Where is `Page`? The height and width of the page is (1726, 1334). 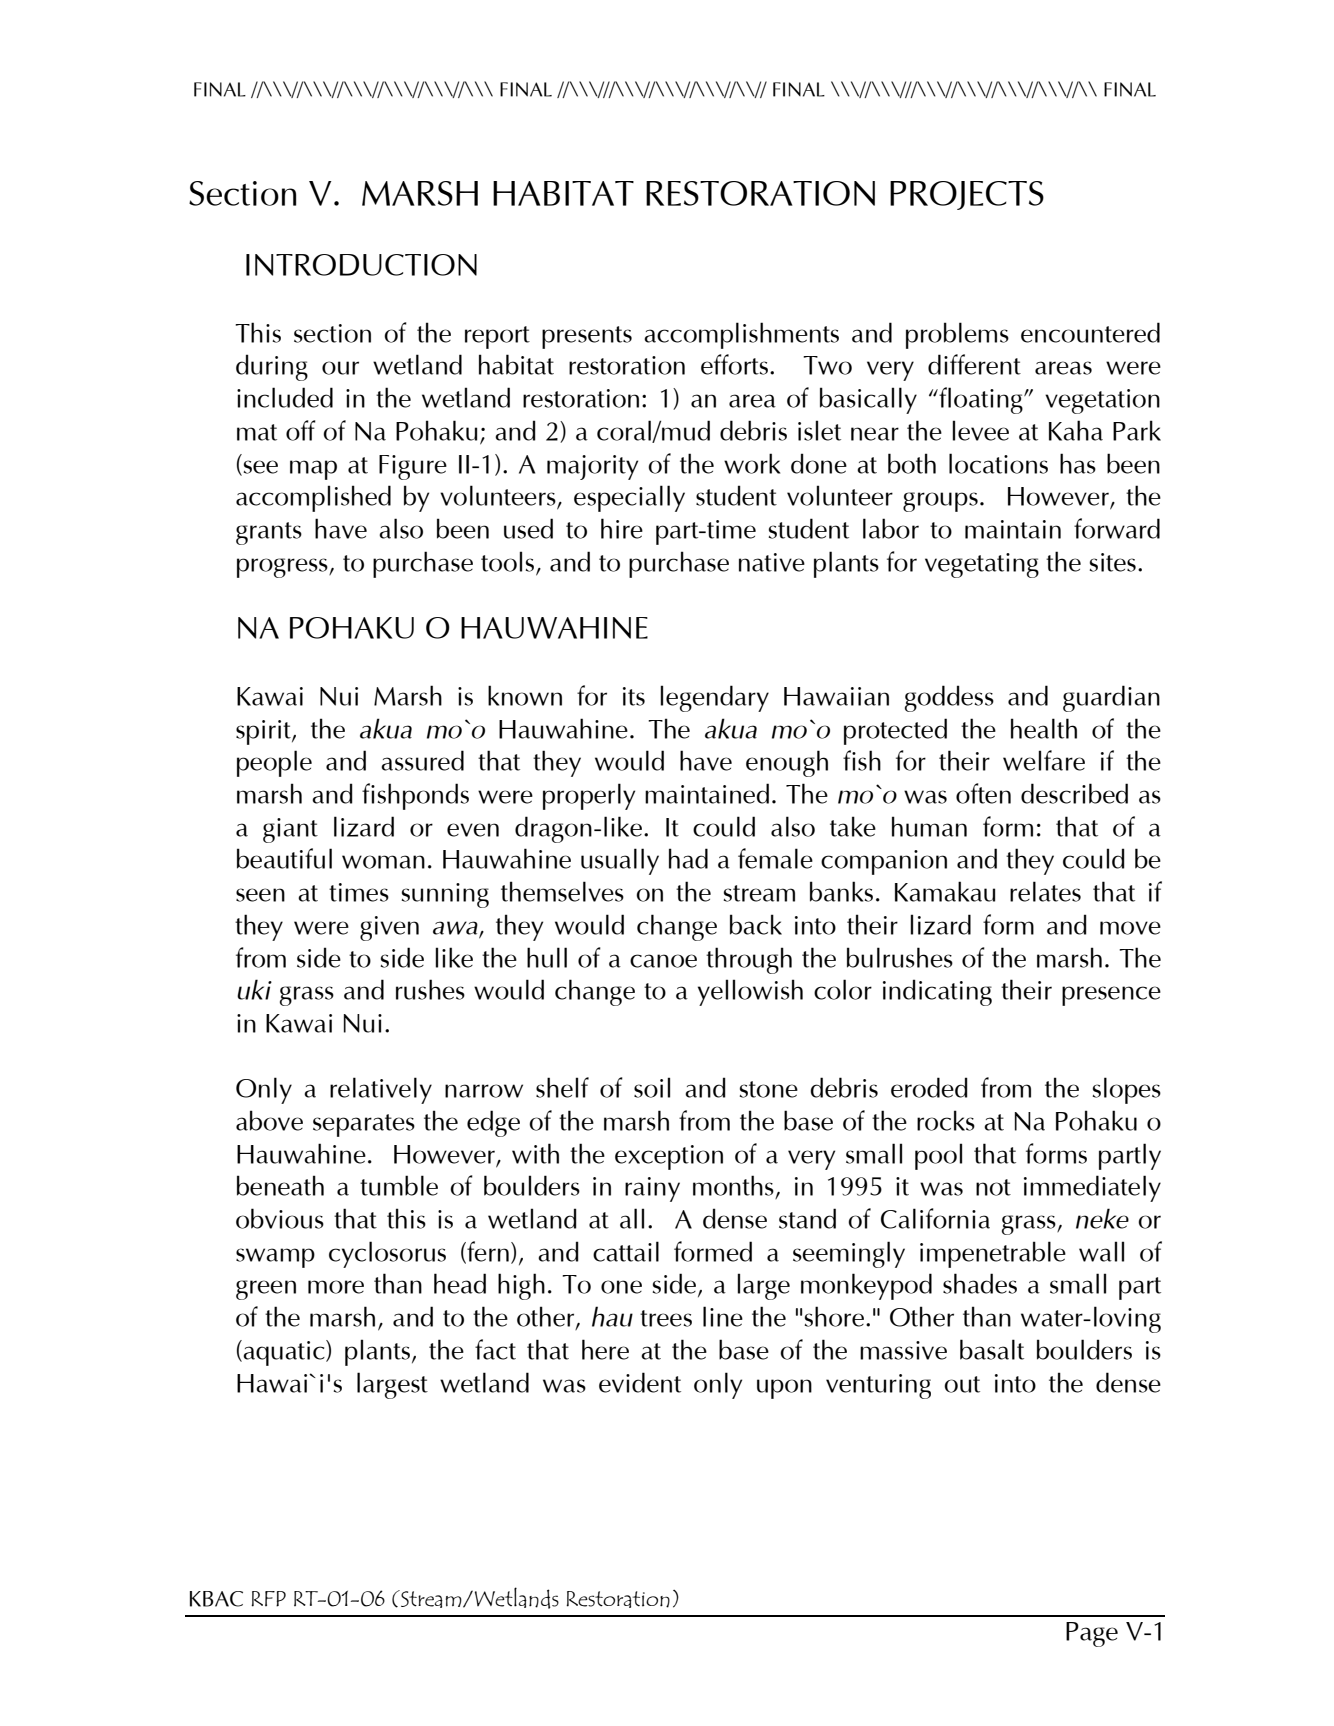 Page is located at coordinates (1092, 1634).
